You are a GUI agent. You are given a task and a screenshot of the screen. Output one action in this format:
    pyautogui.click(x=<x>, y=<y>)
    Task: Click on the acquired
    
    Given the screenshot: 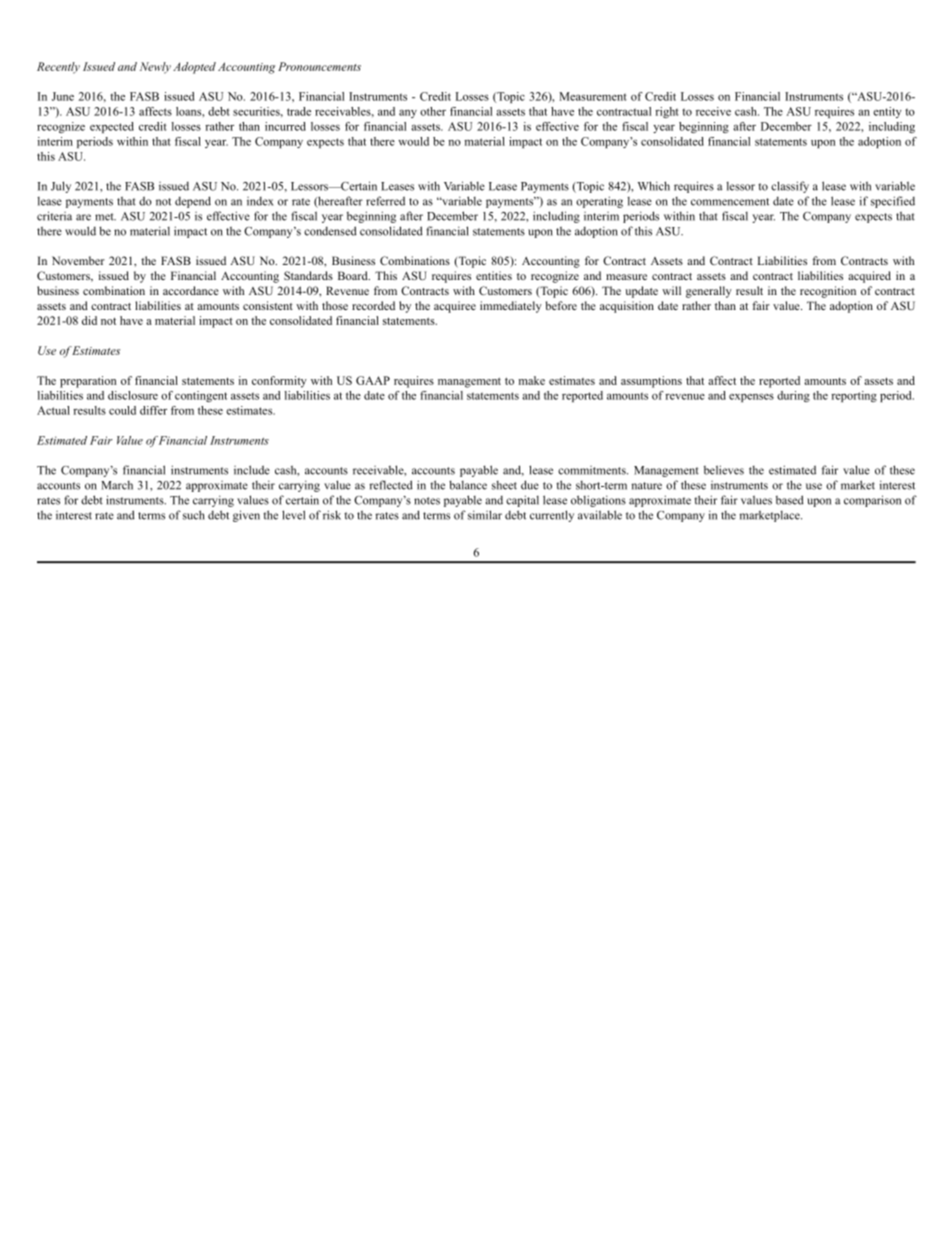 What is the action you would take?
    pyautogui.click(x=869, y=277)
